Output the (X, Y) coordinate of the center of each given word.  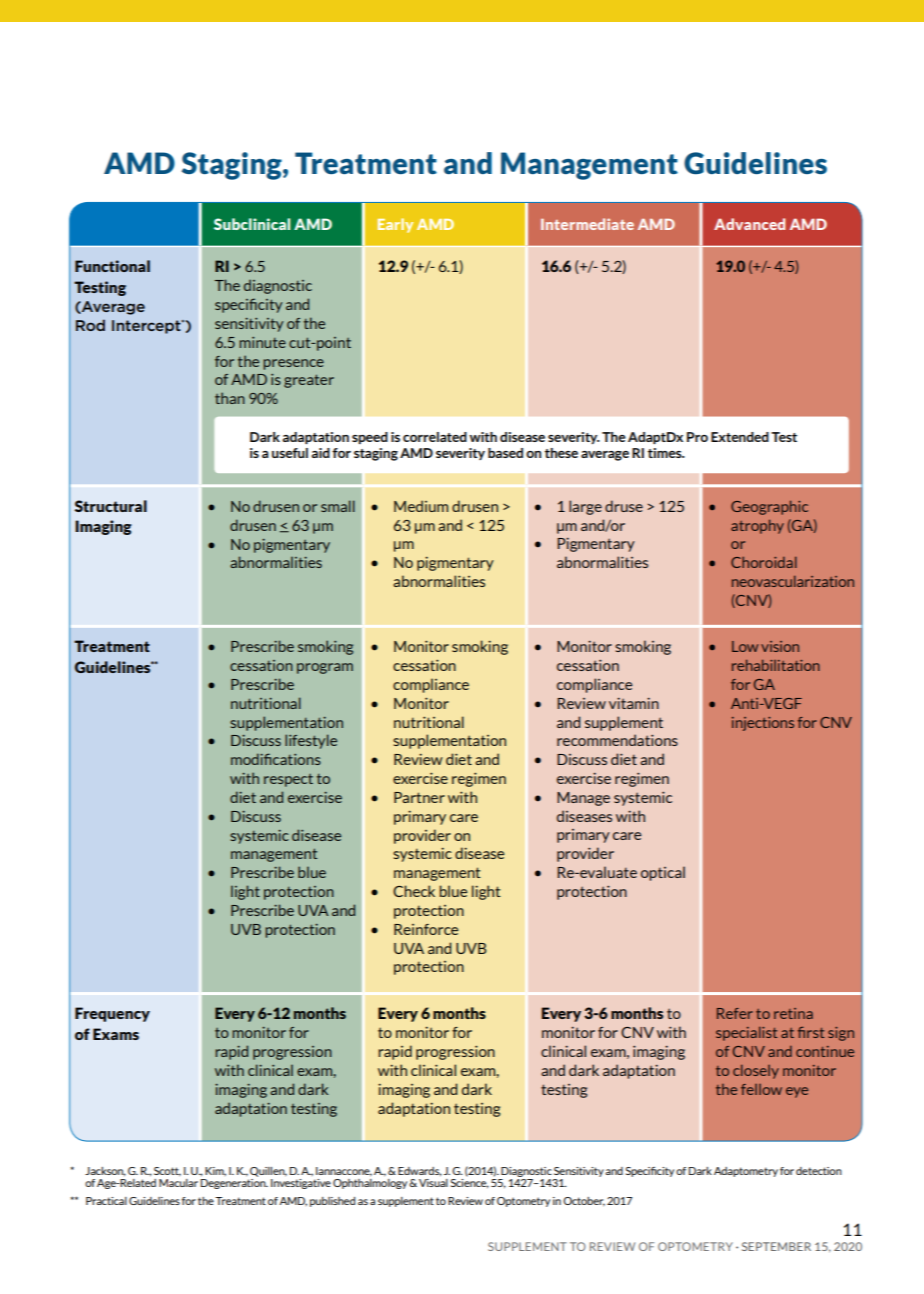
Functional (112, 266)
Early (395, 225)
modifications (276, 759)
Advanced (749, 224)
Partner (419, 797)
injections (763, 724)
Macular (178, 1181)
